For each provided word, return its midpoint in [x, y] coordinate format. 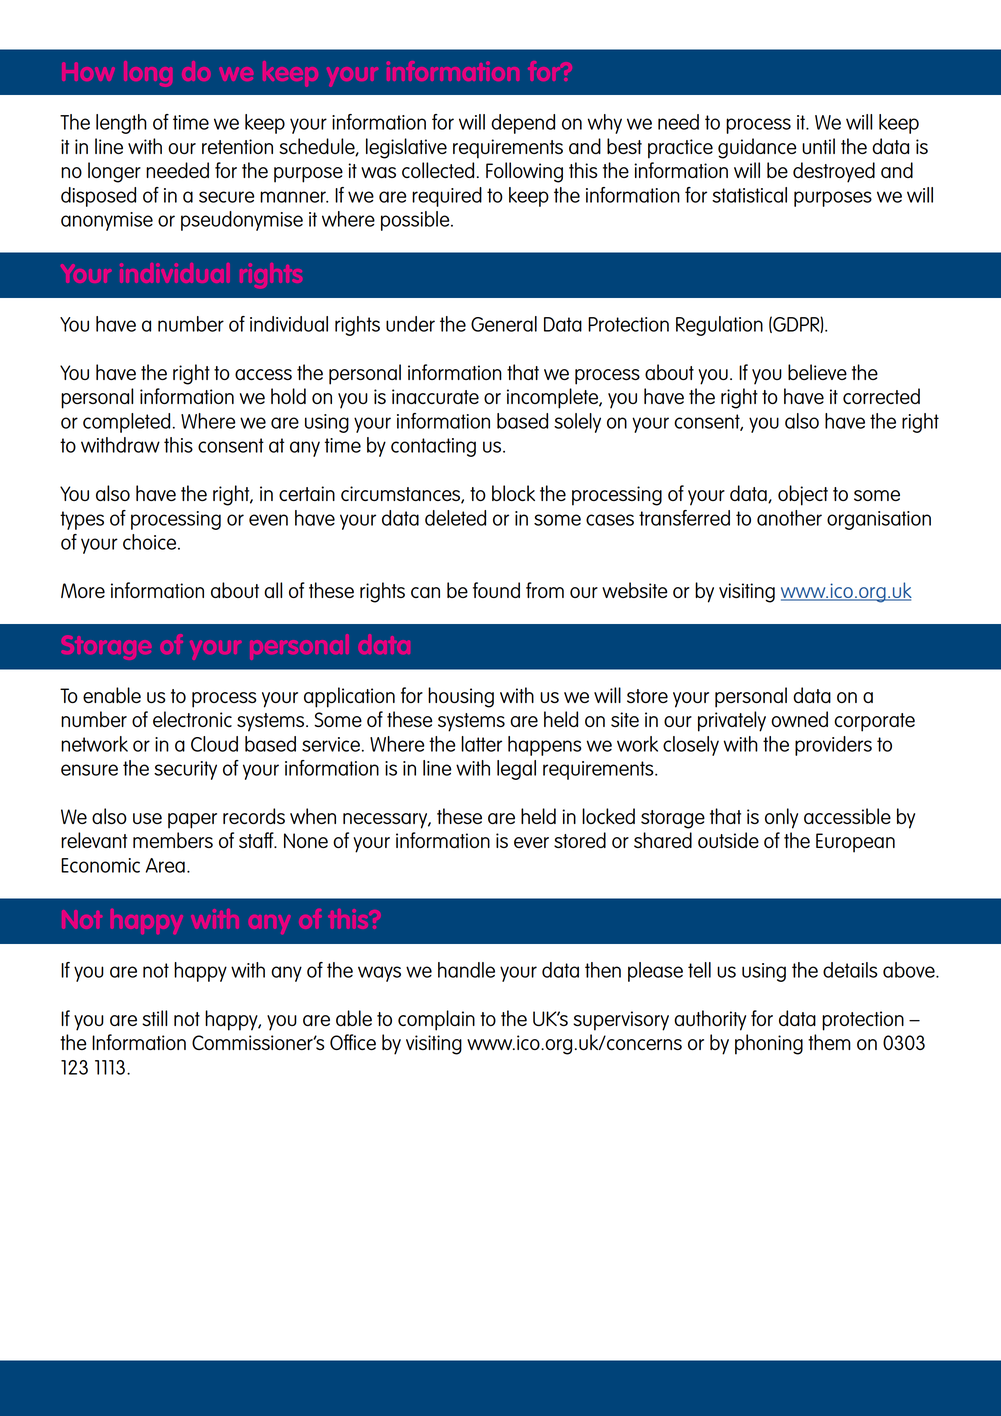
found [496, 590]
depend [523, 124]
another [789, 518]
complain [436, 1020]
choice [151, 542]
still [154, 1018]
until [818, 146]
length [121, 124]
